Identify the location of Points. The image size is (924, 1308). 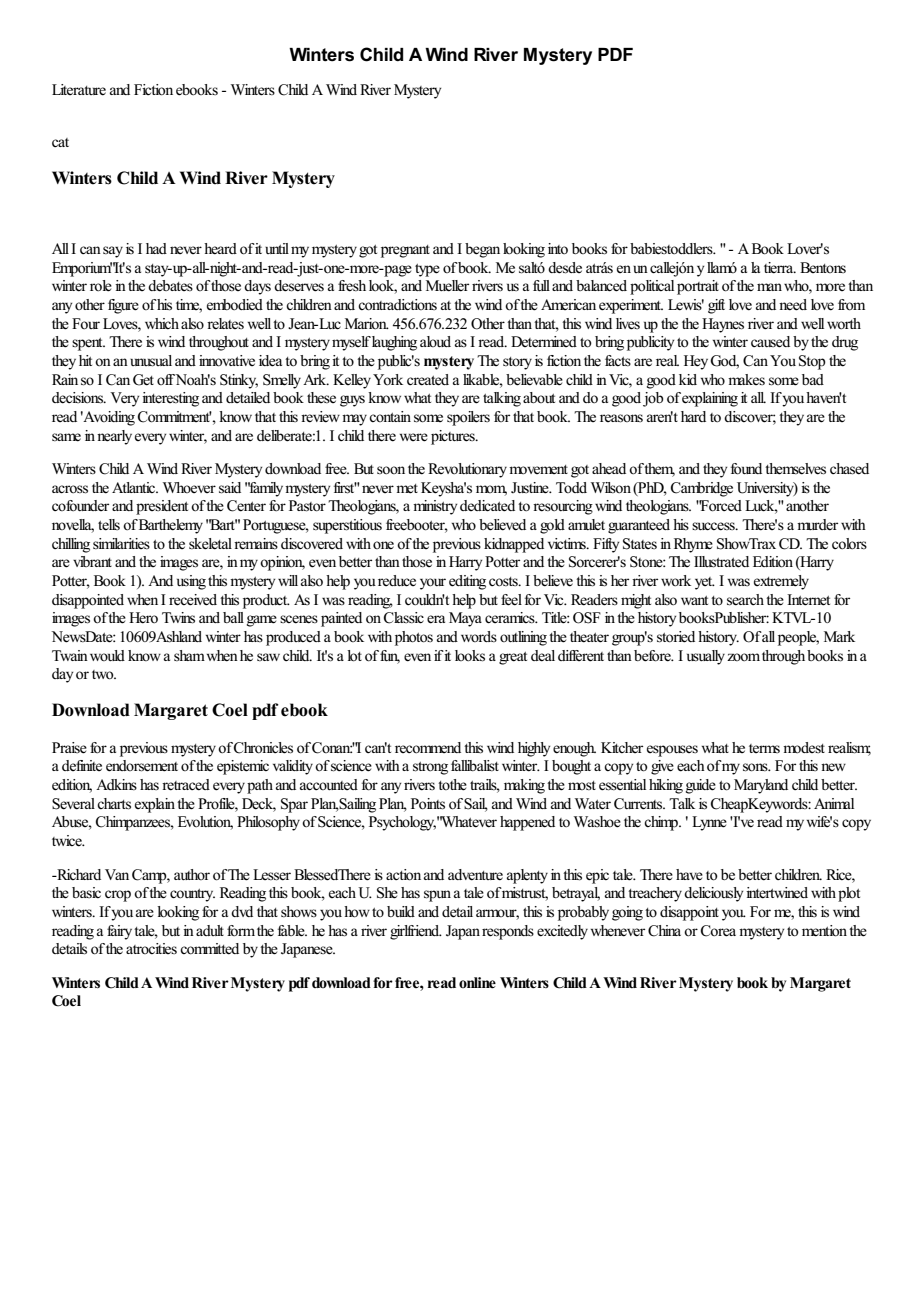
(428, 804).
